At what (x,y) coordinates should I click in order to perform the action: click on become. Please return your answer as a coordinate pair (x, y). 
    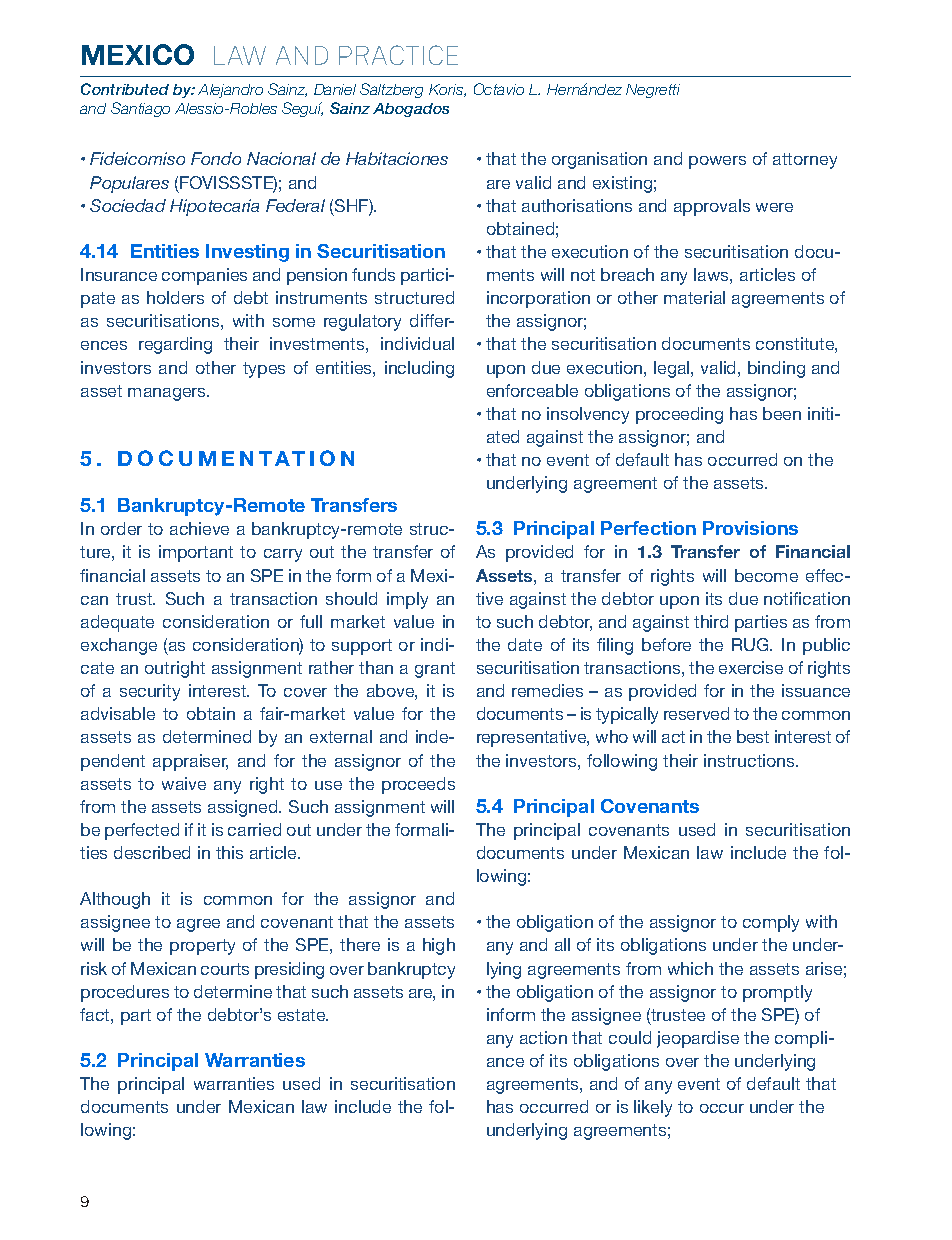
    Looking at the image, I should click on (766, 575).
